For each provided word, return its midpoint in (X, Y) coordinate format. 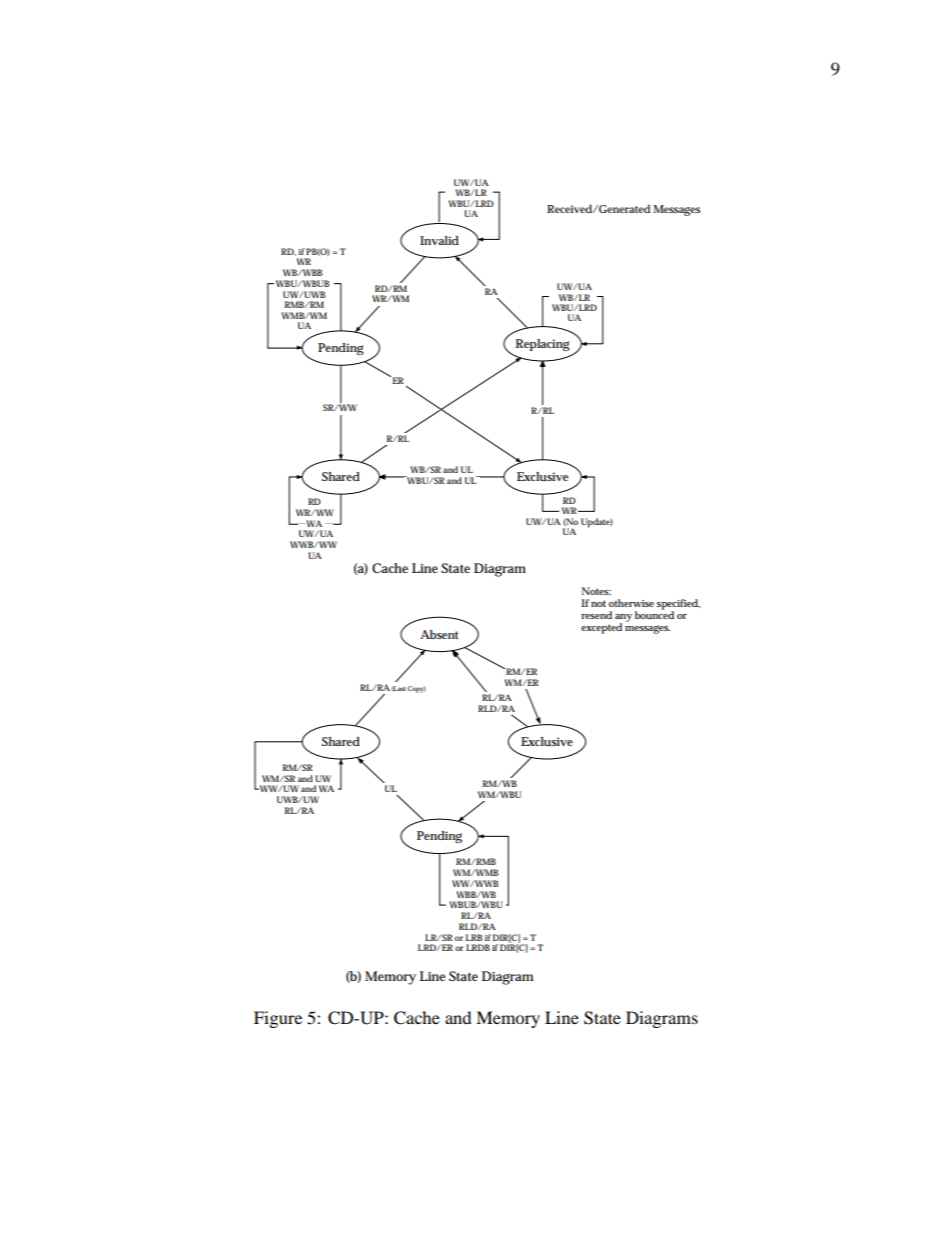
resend (596, 615)
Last (399, 689)
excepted (601, 628)
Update (597, 523)
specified (678, 605)
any (623, 619)
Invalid (439, 240)
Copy (417, 689)
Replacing (543, 345)
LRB (474, 937)
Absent (439, 634)
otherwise (633, 603)
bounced (654, 614)
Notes (596, 591)
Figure (278, 1019)
